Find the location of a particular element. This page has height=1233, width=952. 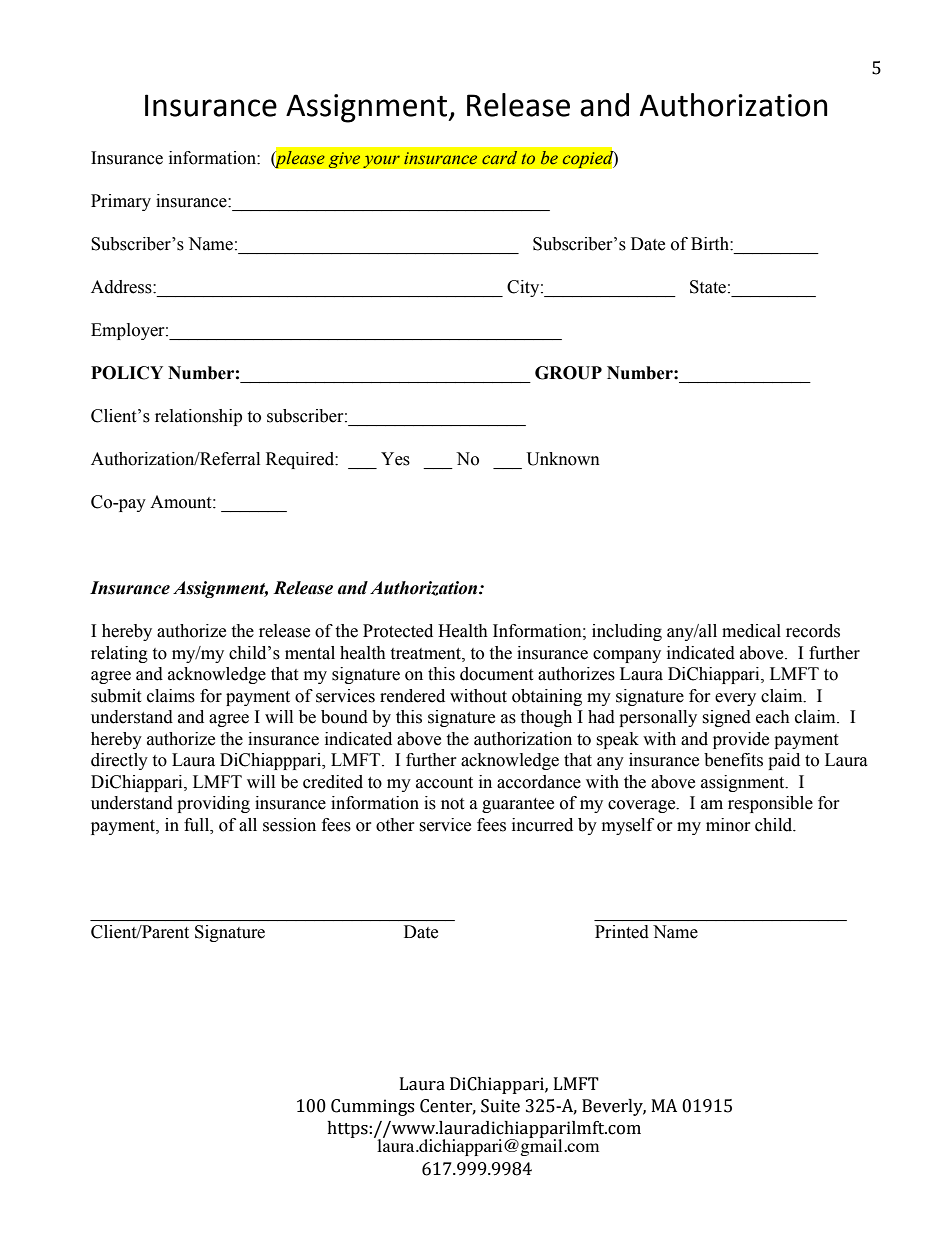

Unknown is located at coordinates (563, 459).
